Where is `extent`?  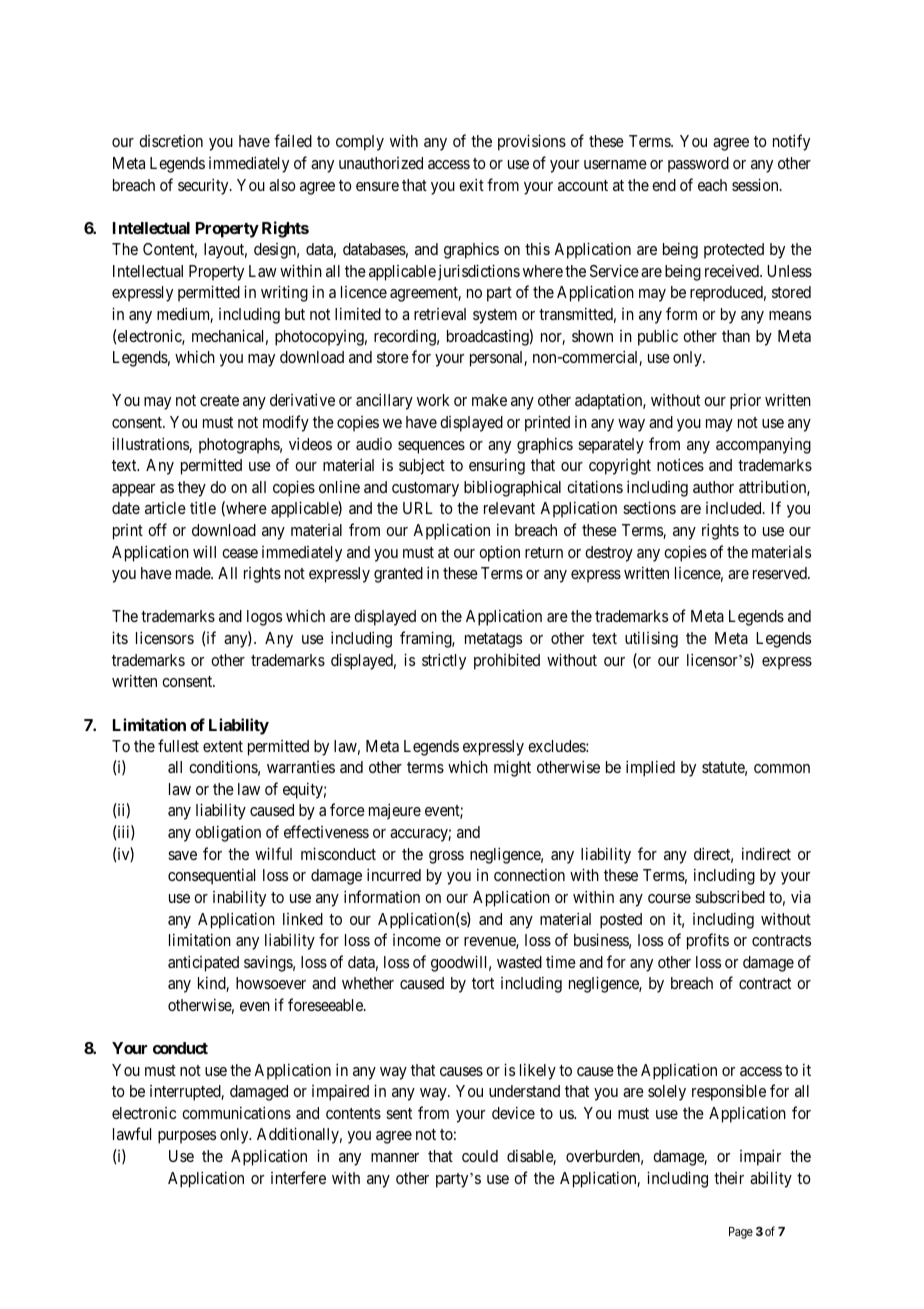 extent is located at coordinates (223, 746).
